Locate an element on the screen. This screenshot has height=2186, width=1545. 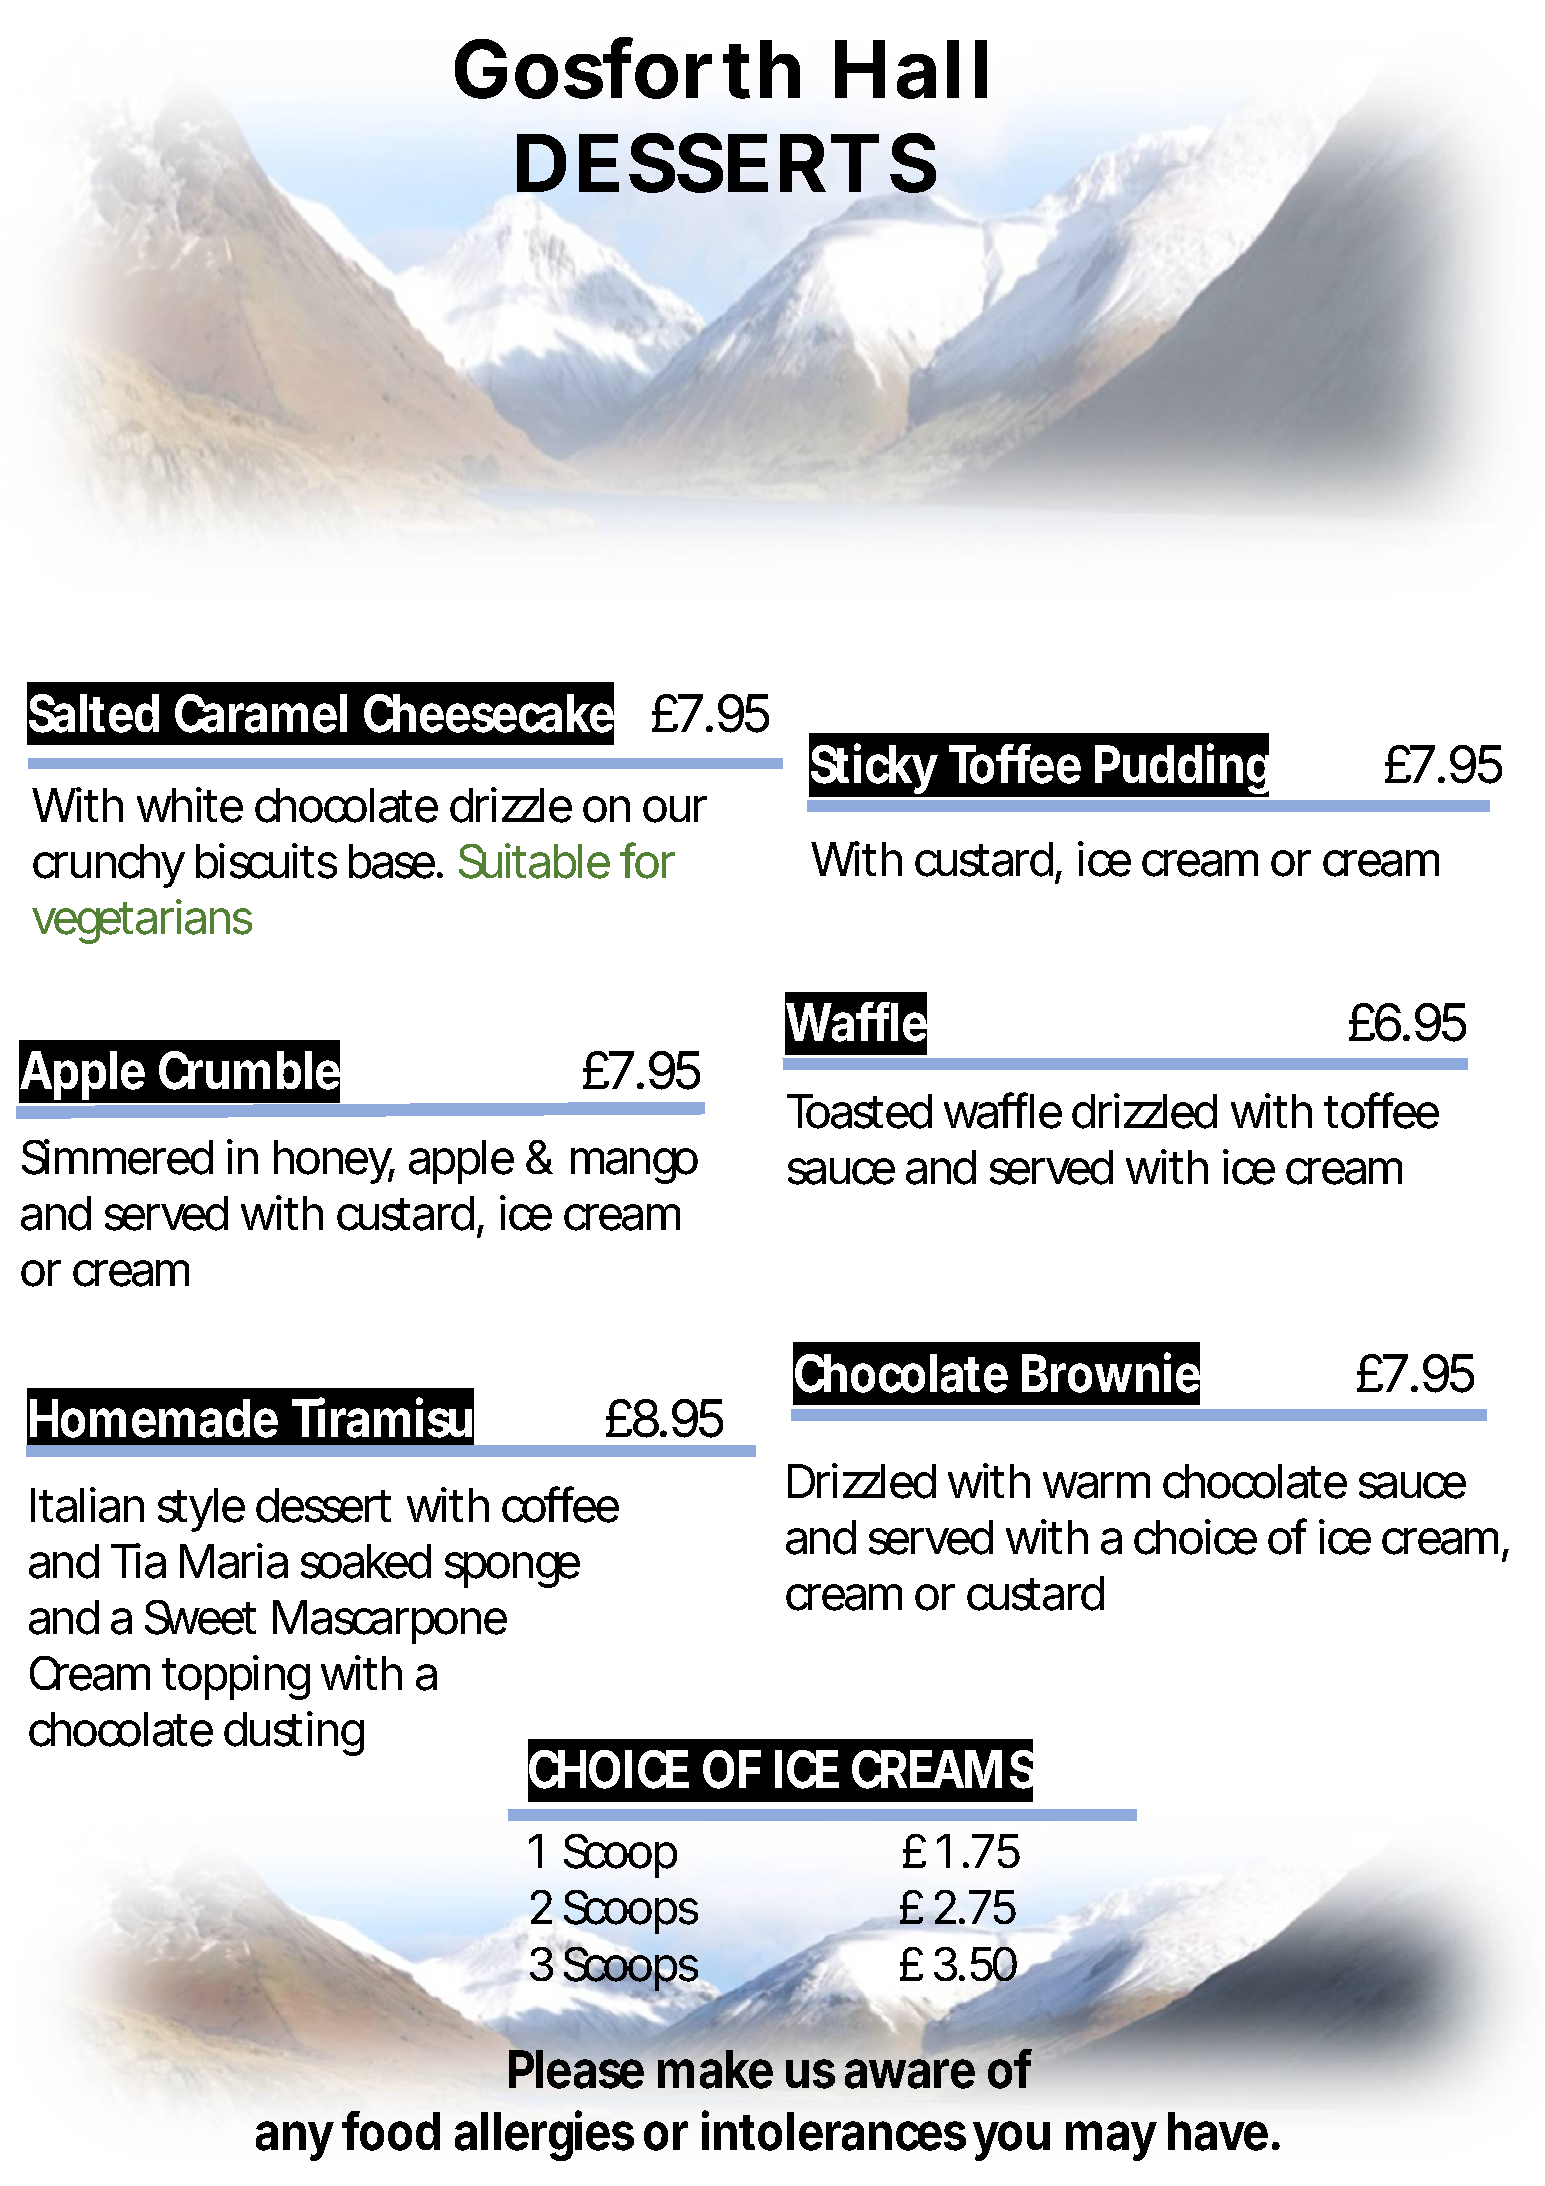
our is located at coordinates (675, 809).
